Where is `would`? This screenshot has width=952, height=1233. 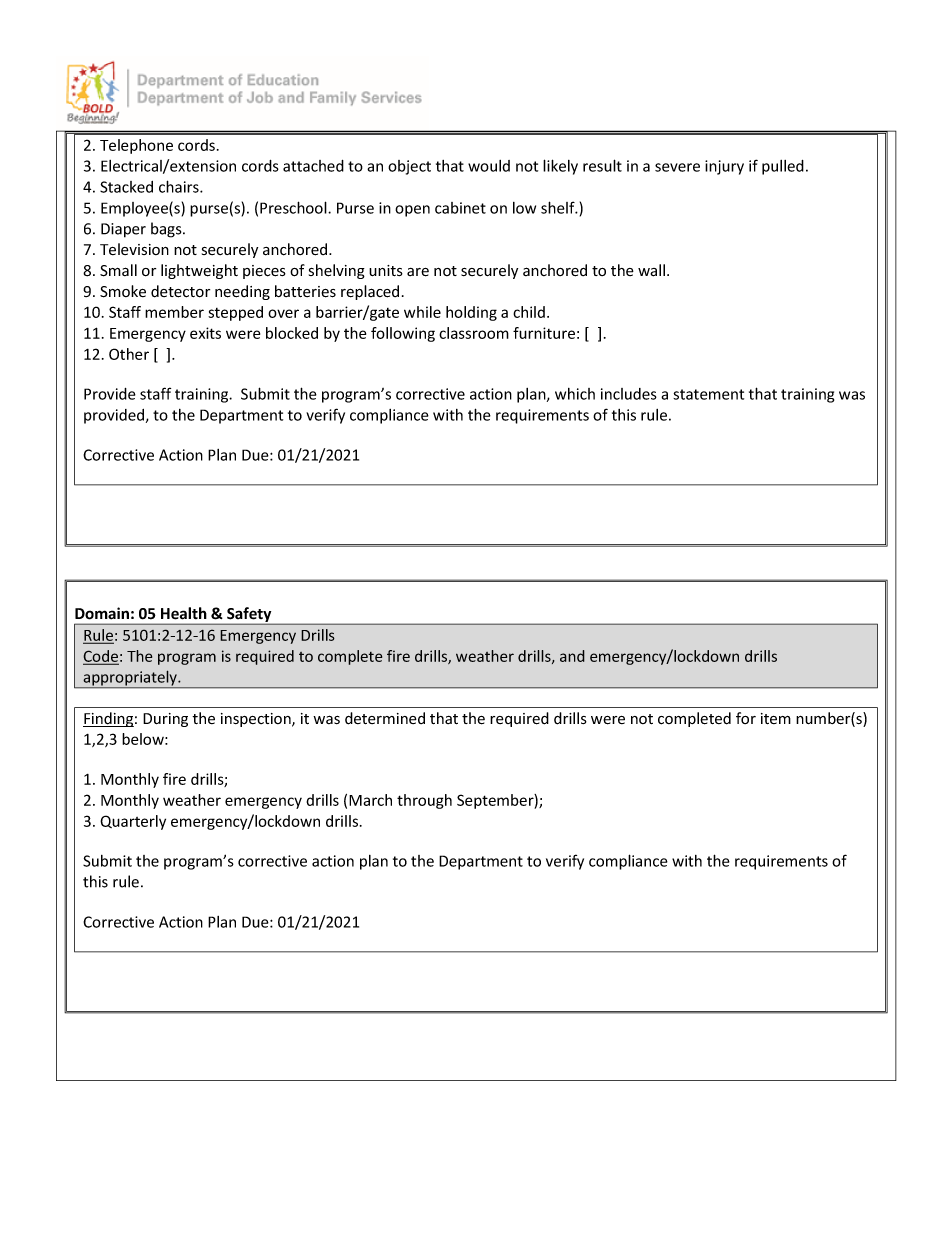 would is located at coordinates (489, 166).
